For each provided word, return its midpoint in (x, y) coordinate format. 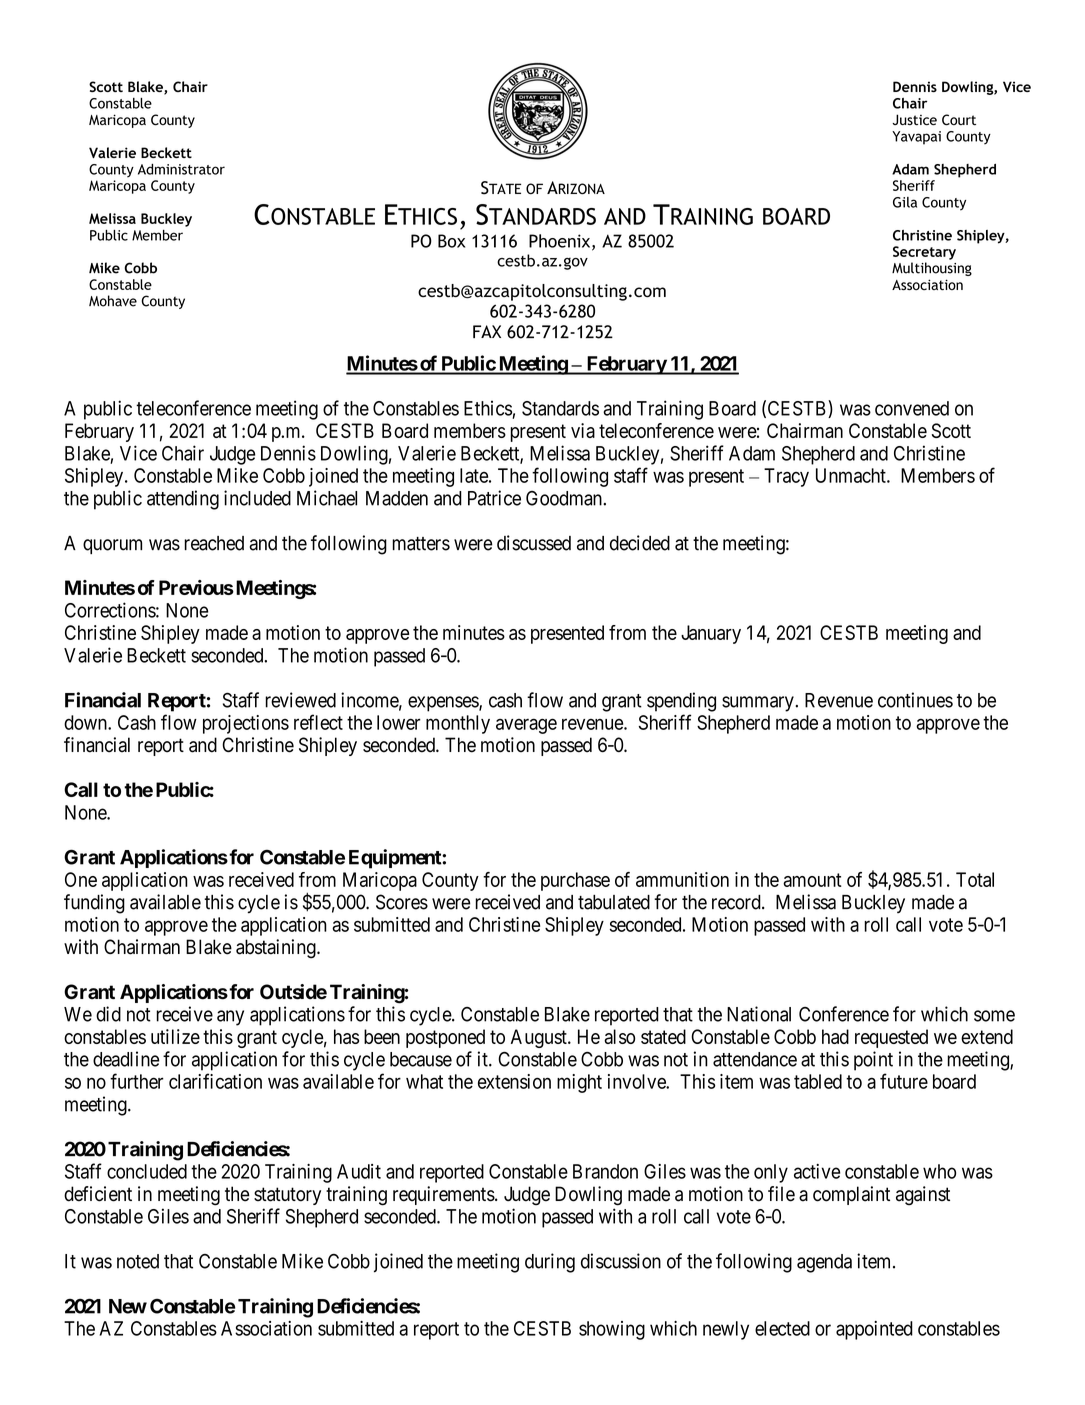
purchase (575, 881)
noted (138, 1261)
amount (812, 880)
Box (451, 241)
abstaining (277, 949)
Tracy (786, 477)
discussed (534, 543)
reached (214, 543)
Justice (914, 119)
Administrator (181, 169)
